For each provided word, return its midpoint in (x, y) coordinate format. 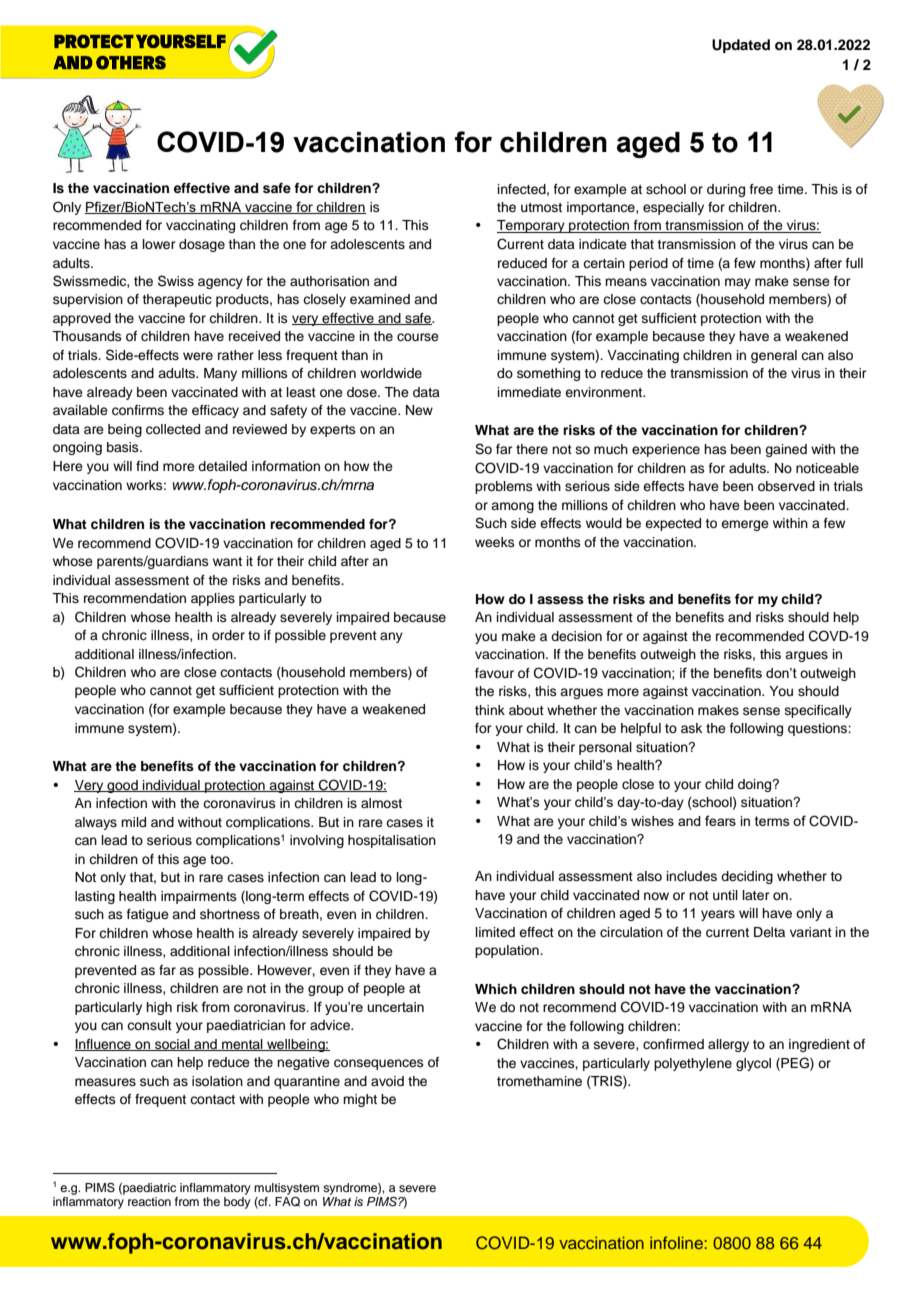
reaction (149, 1201)
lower (159, 244)
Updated (741, 46)
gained (786, 450)
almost (381, 803)
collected (173, 429)
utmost (541, 207)
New (419, 410)
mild (133, 822)
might (360, 1100)
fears (720, 820)
